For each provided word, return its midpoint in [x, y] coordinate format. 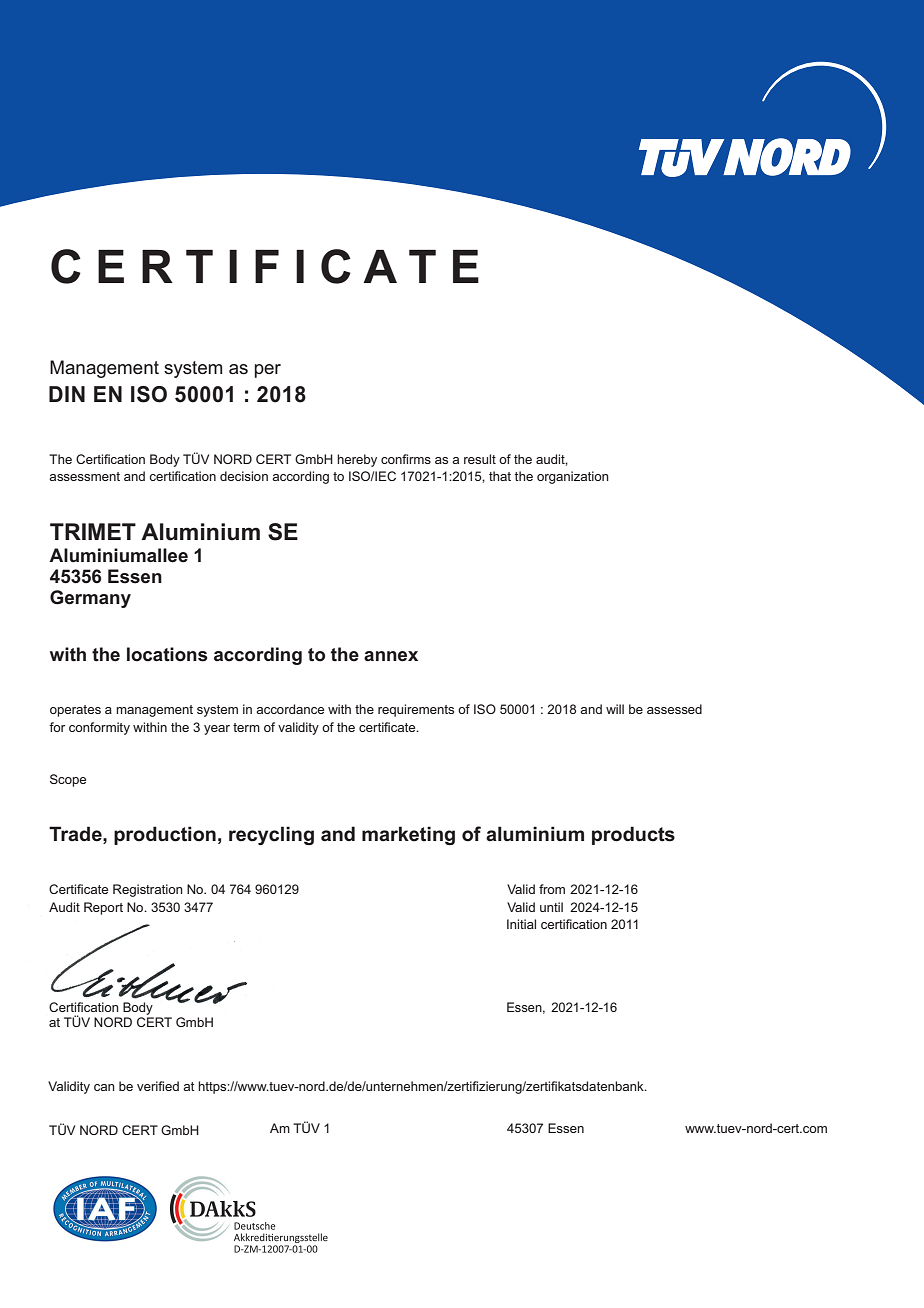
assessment [84, 476]
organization [573, 477]
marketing [408, 835]
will [615, 709]
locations [167, 654]
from [552, 889]
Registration [148, 890]
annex [391, 656]
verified [158, 1086]
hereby [357, 460]
